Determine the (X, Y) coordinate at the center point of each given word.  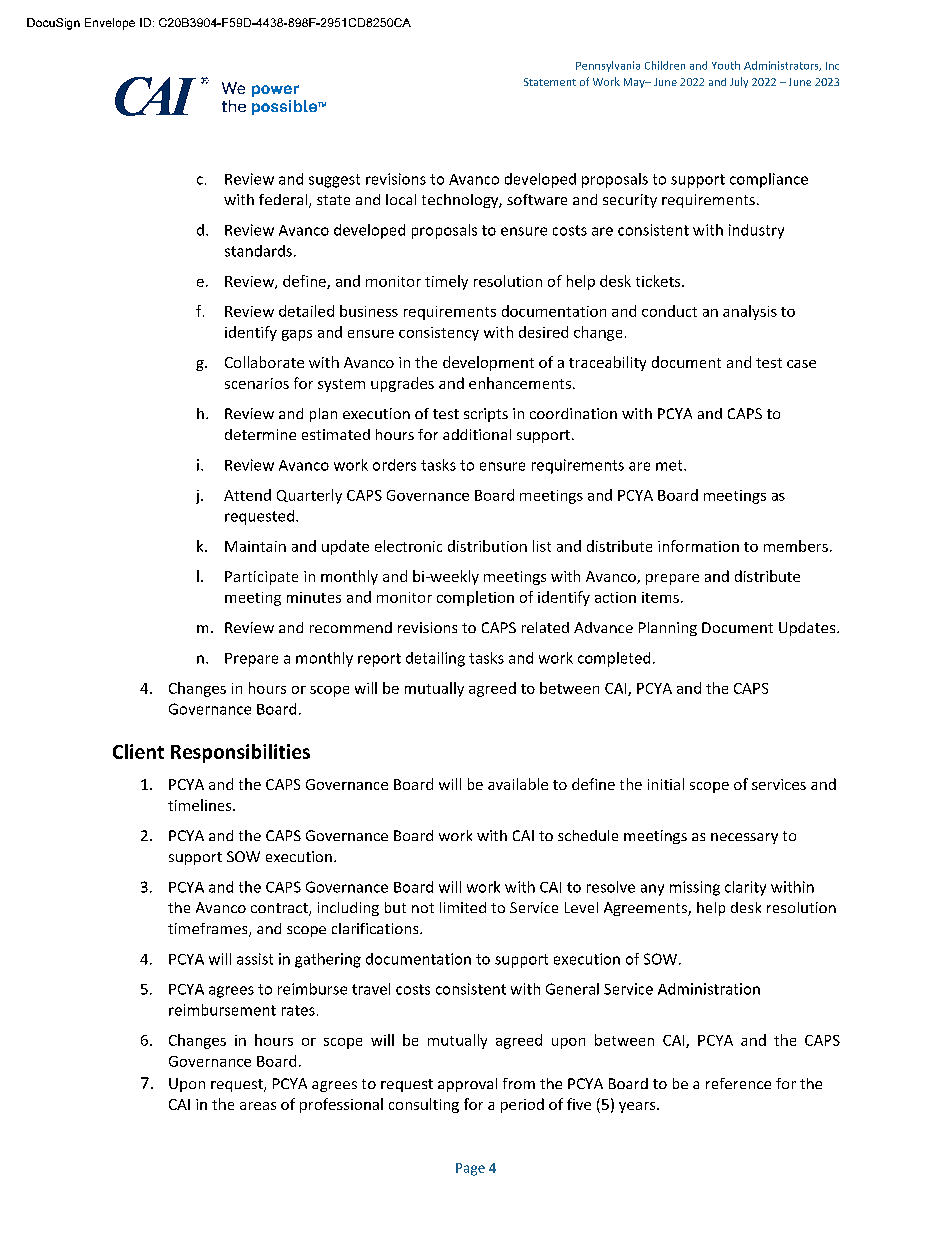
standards (258, 251)
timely (446, 282)
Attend (247, 495)
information (698, 546)
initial (666, 784)
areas (258, 1106)
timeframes (209, 930)
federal (283, 199)
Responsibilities (240, 753)
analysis (750, 312)
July (739, 82)
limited (463, 907)
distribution (487, 546)
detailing (435, 659)
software (537, 199)
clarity (745, 888)
